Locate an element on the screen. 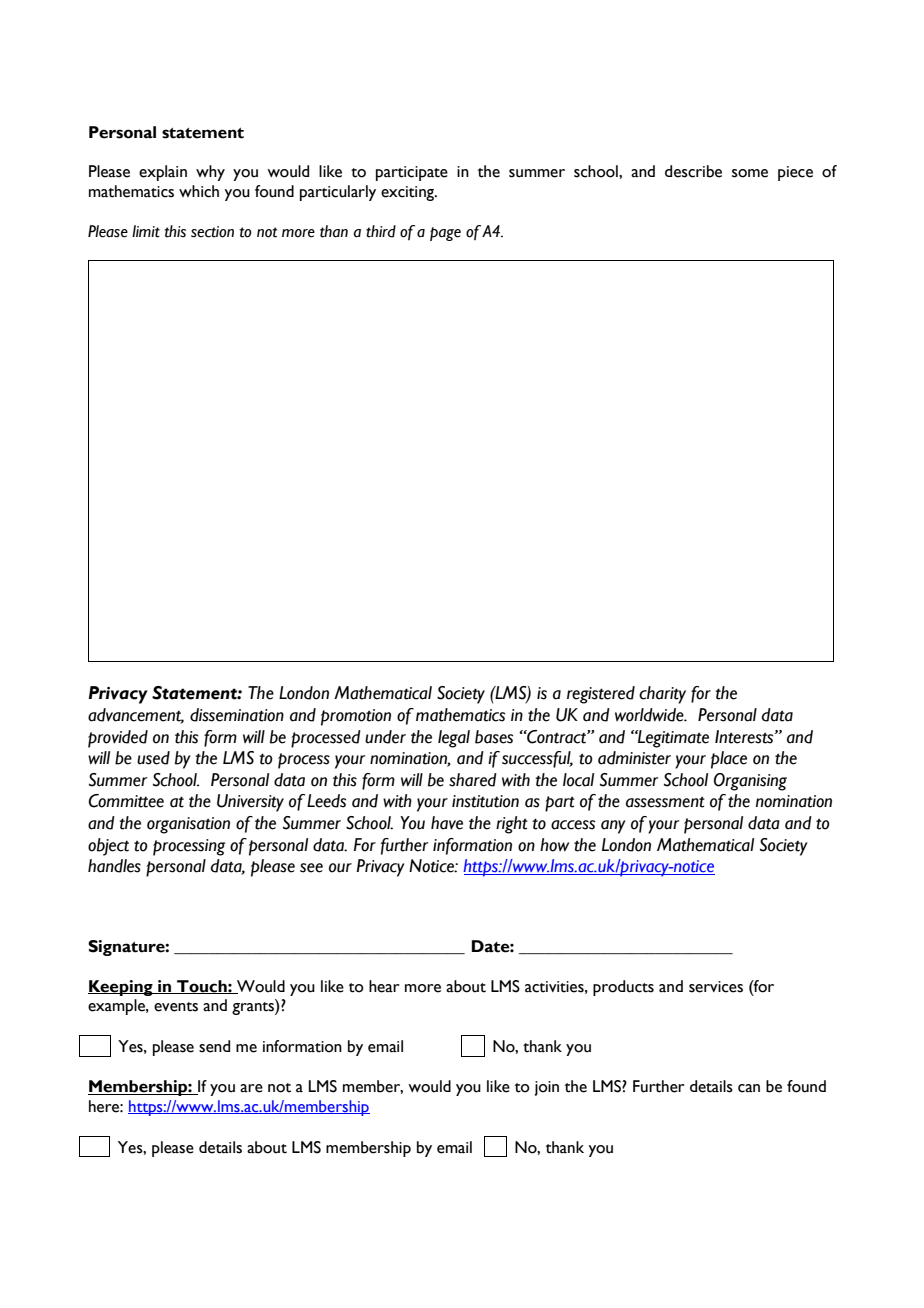 Image resolution: width=924 pixels, height=1308 pixels. exciting is located at coordinates (409, 193).
